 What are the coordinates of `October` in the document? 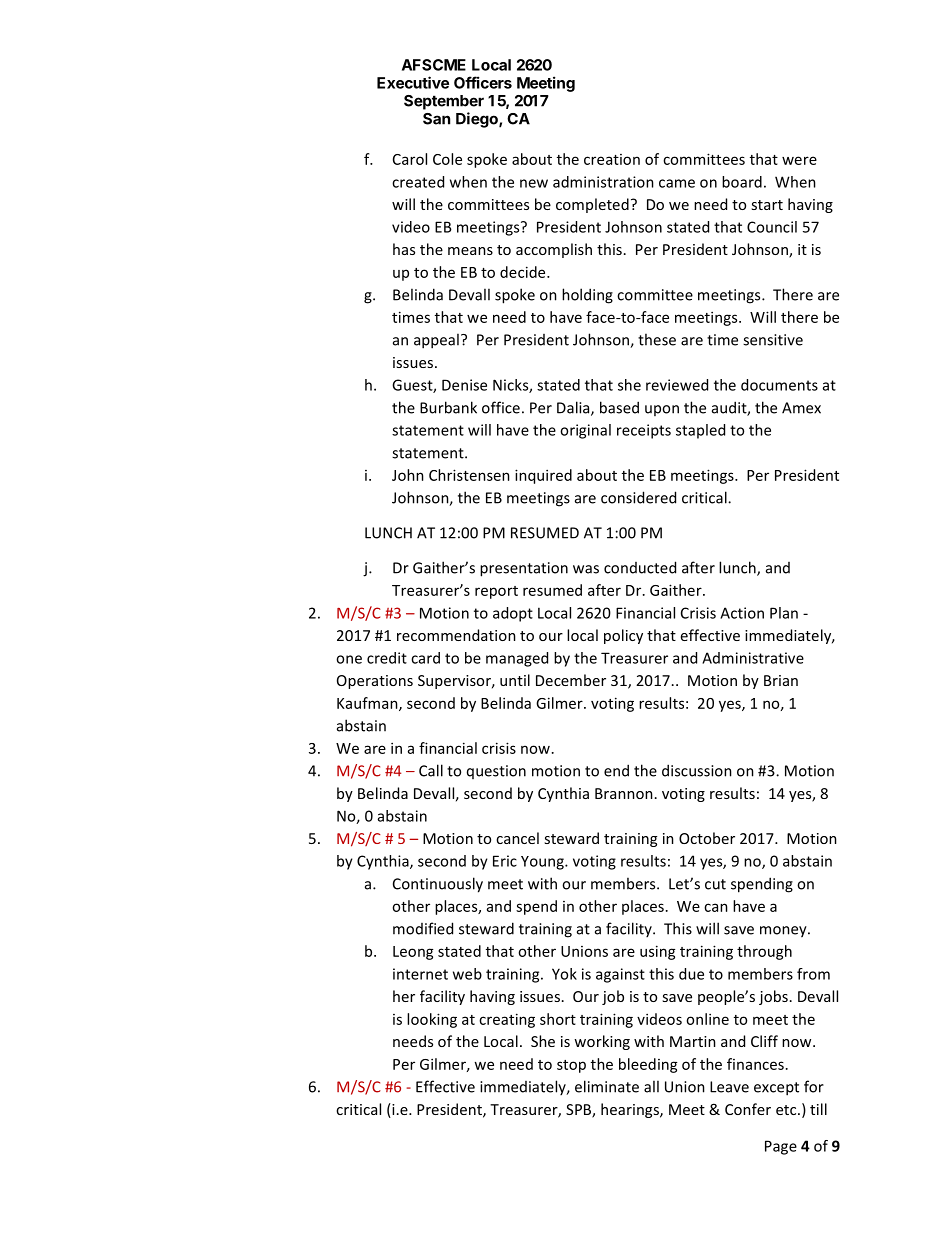 It's located at (707, 838).
